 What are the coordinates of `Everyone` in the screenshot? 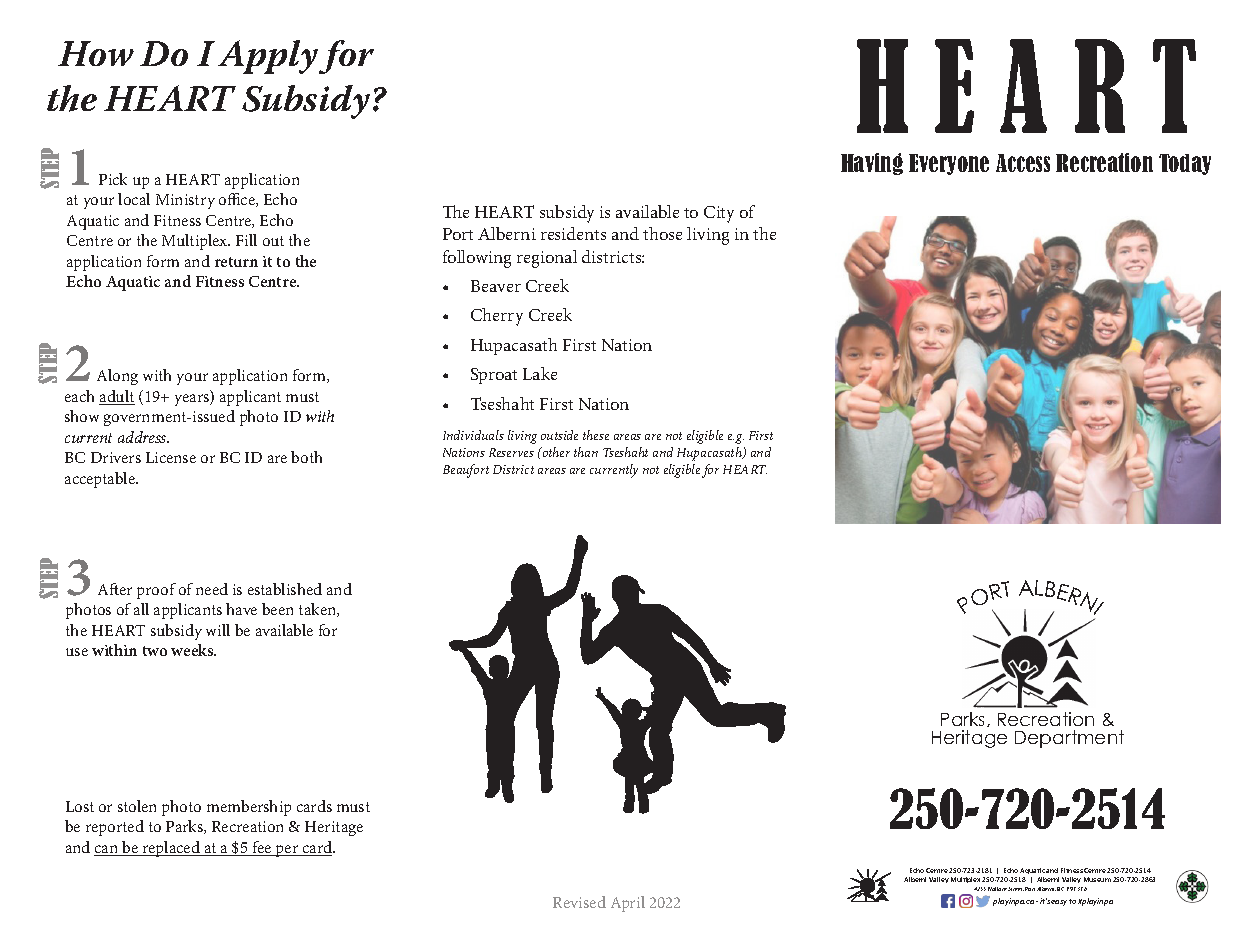 It's located at (949, 164).
